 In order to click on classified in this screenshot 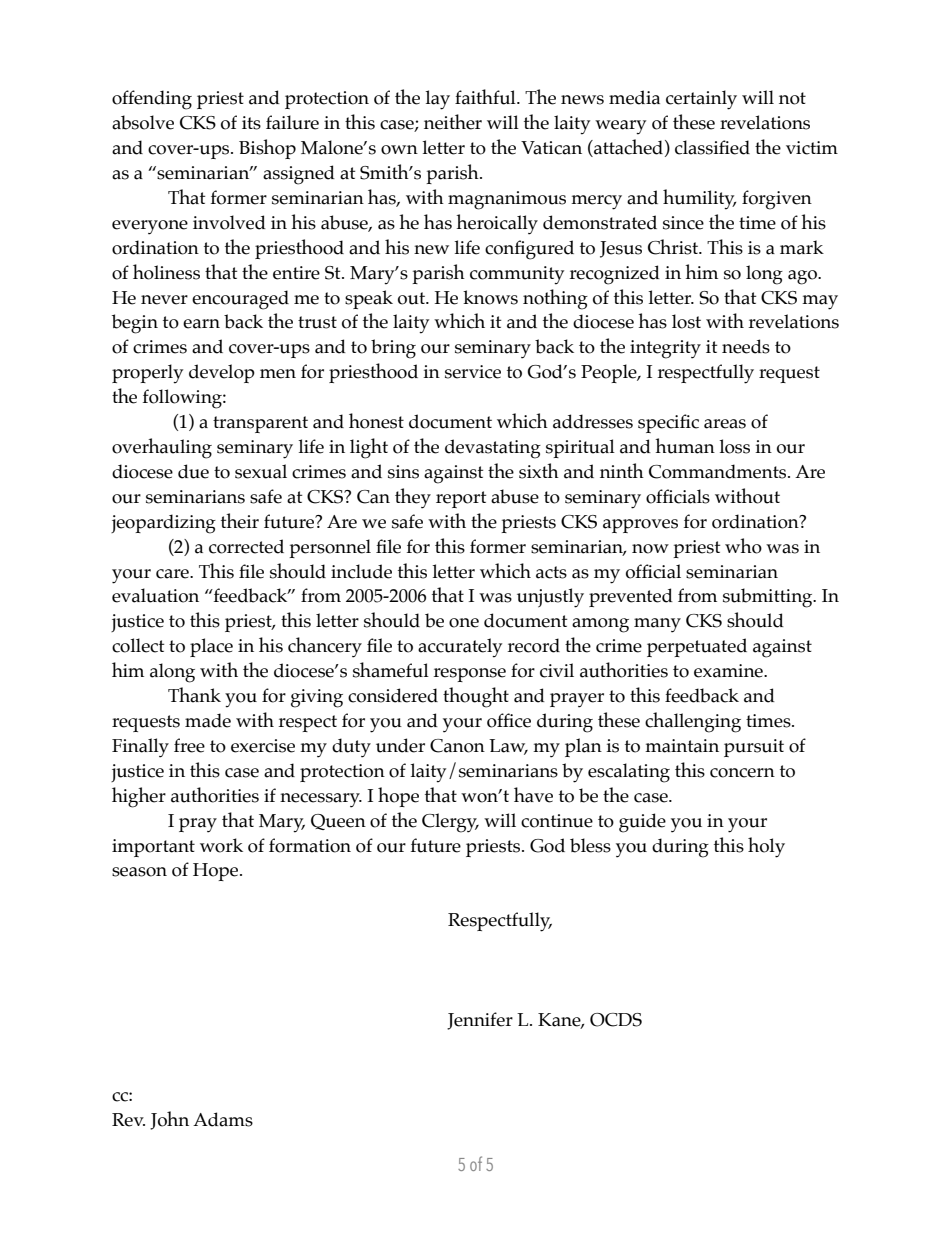, I will do `click(712, 147)`.
